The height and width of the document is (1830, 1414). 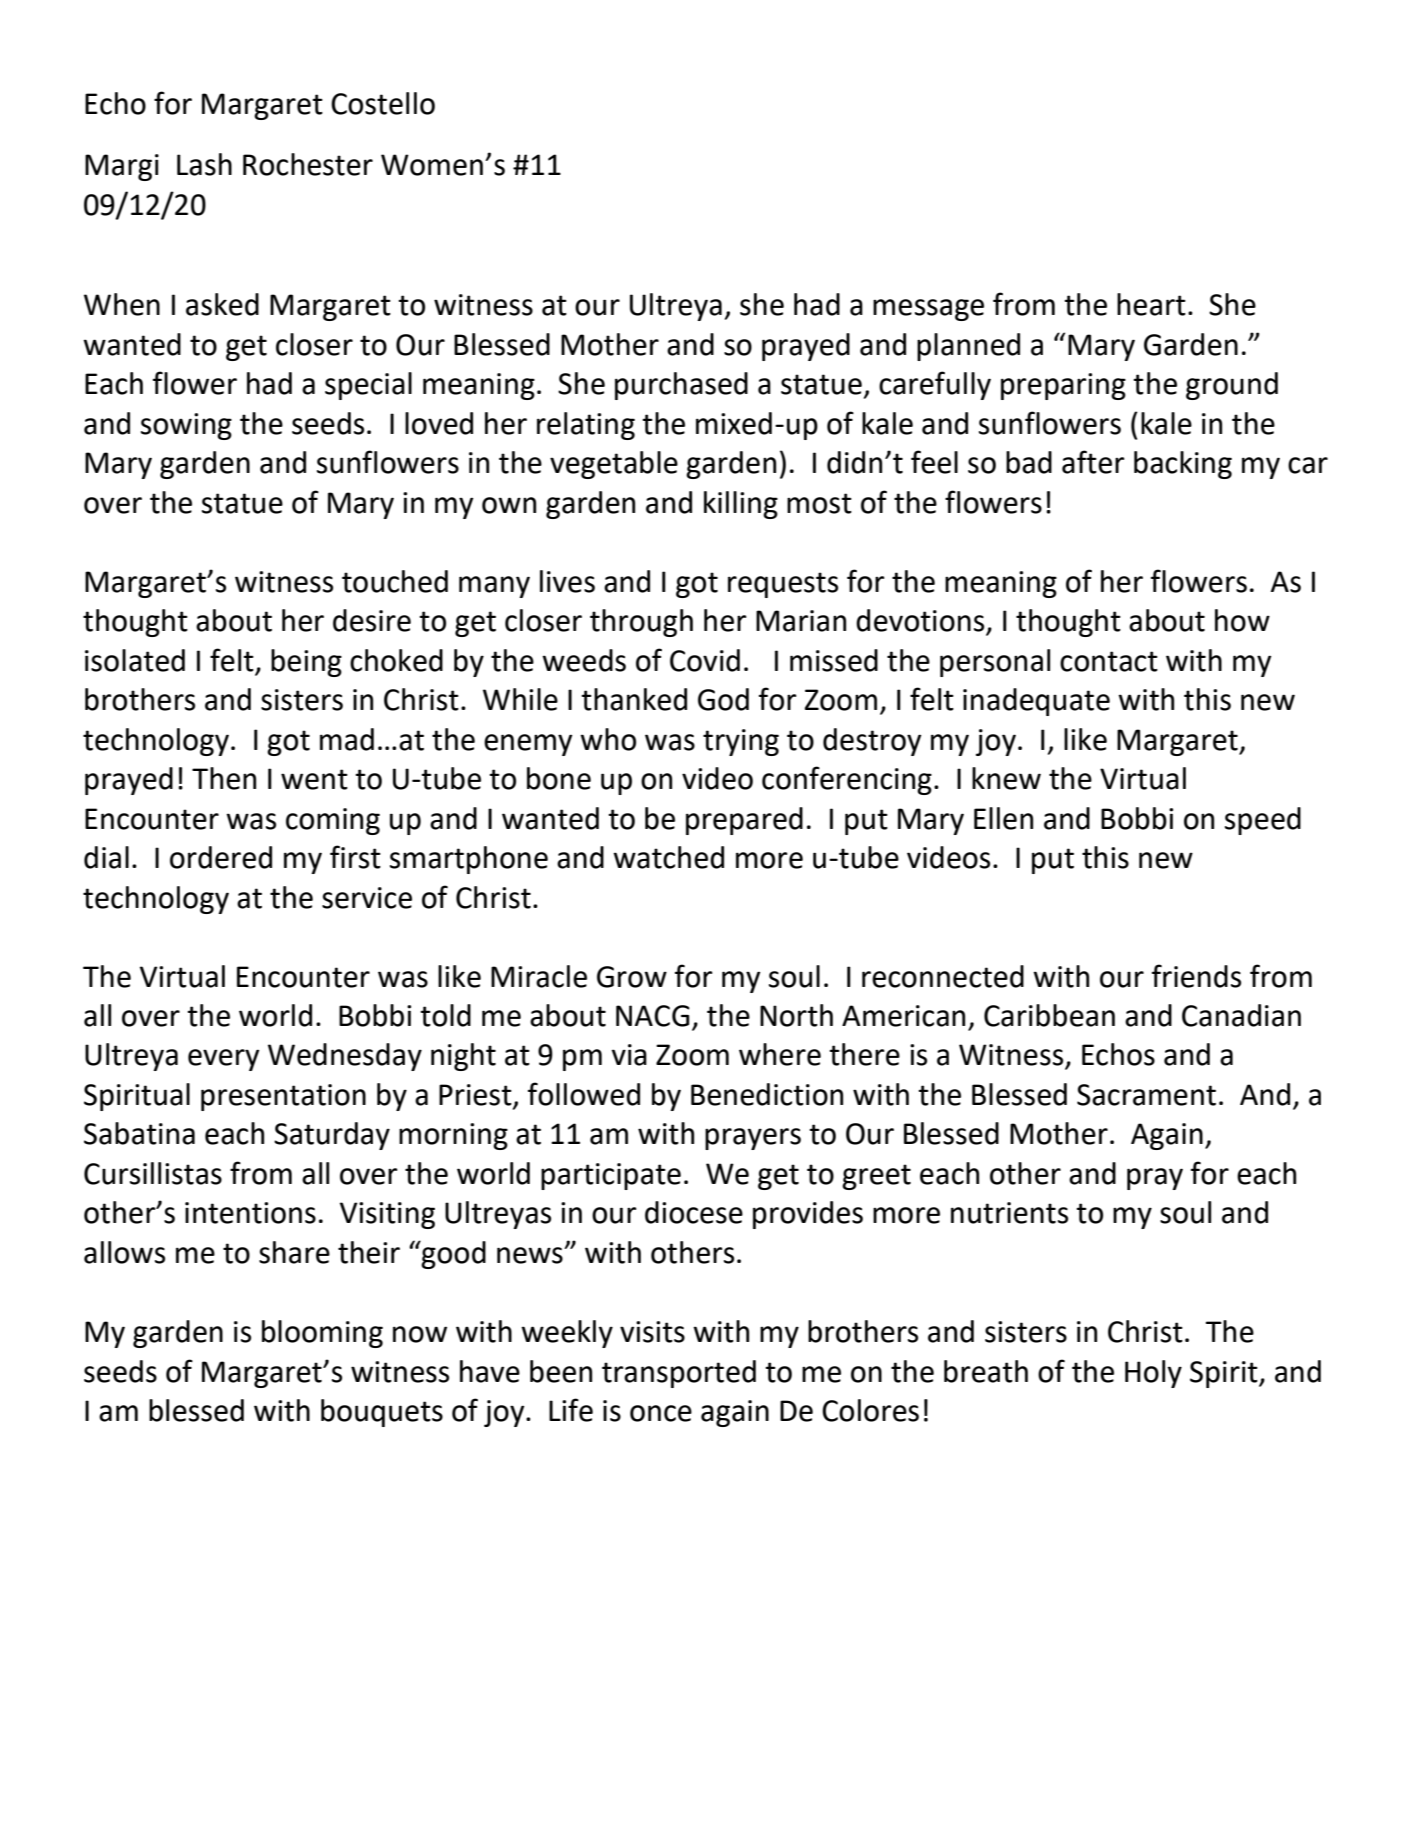 I want to click on vegetable, so click(x=614, y=465).
